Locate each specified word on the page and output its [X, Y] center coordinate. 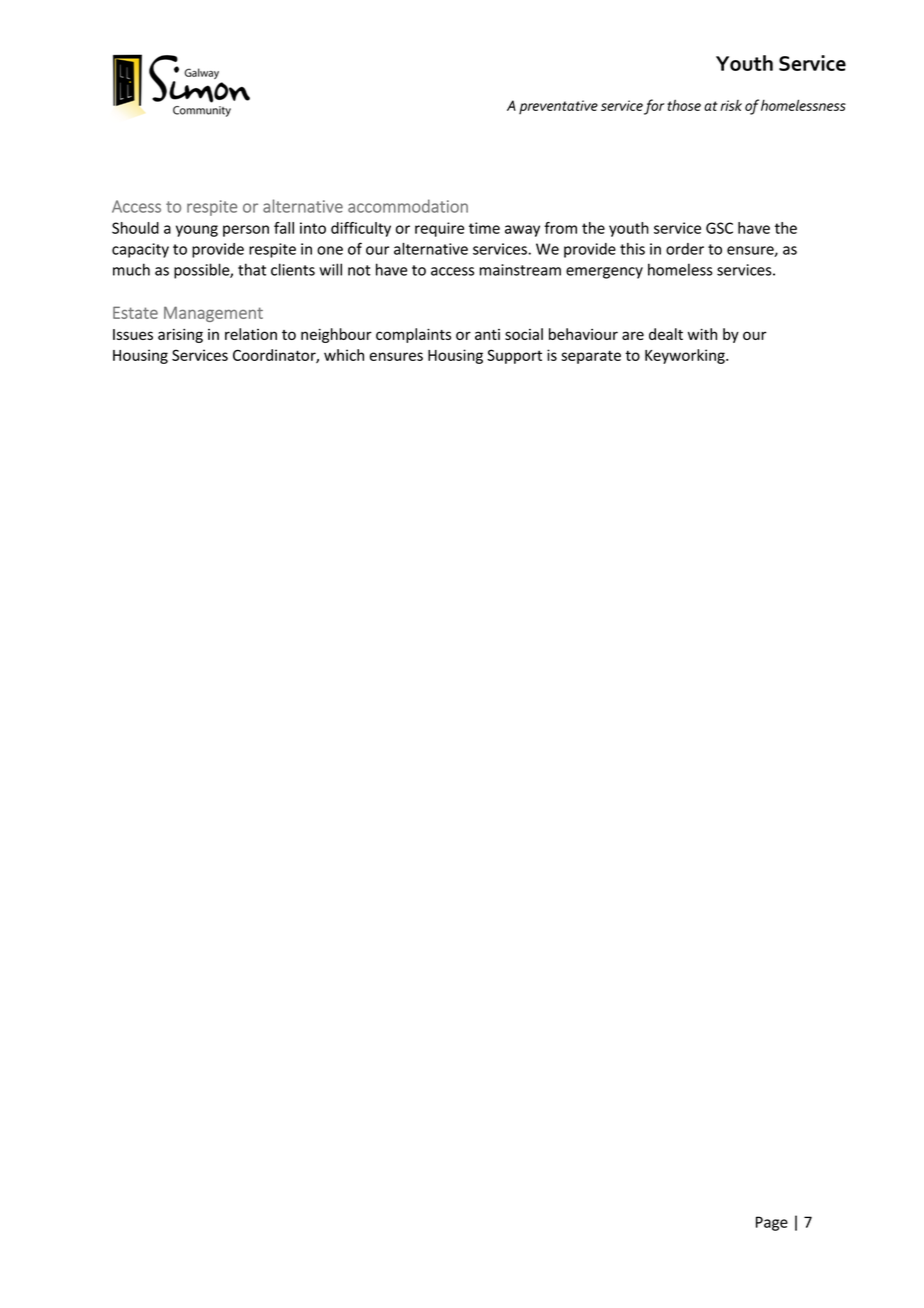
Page [772, 1223]
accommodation [408, 206]
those [684, 105]
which [344, 355]
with [702, 334]
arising [180, 335]
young [197, 231]
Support [514, 356]
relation [251, 334]
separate [591, 357]
